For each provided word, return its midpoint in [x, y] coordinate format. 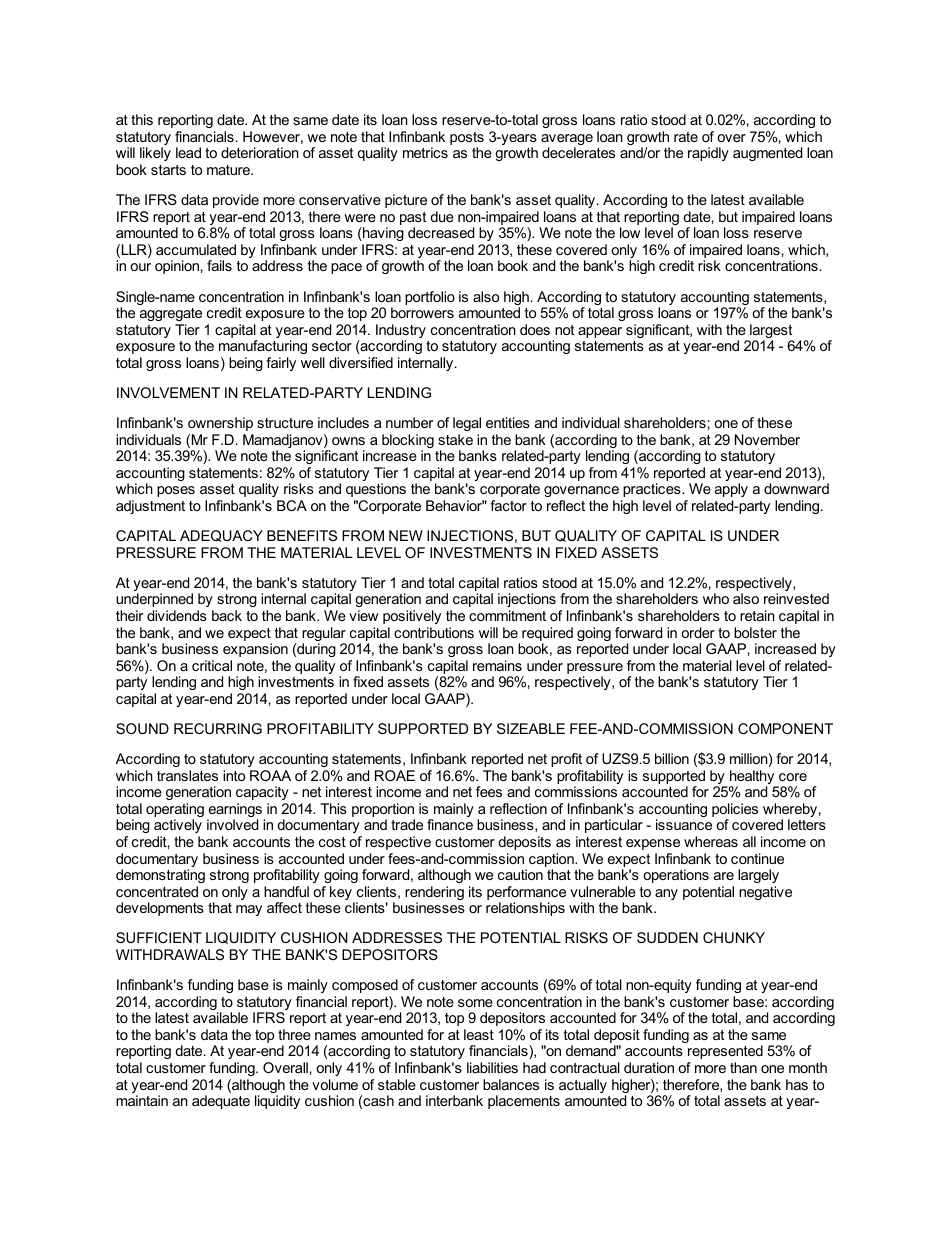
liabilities [492, 1067]
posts [467, 140]
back [227, 615]
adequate [221, 1102]
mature [229, 170]
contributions [434, 632]
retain [757, 615]
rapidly [708, 154]
